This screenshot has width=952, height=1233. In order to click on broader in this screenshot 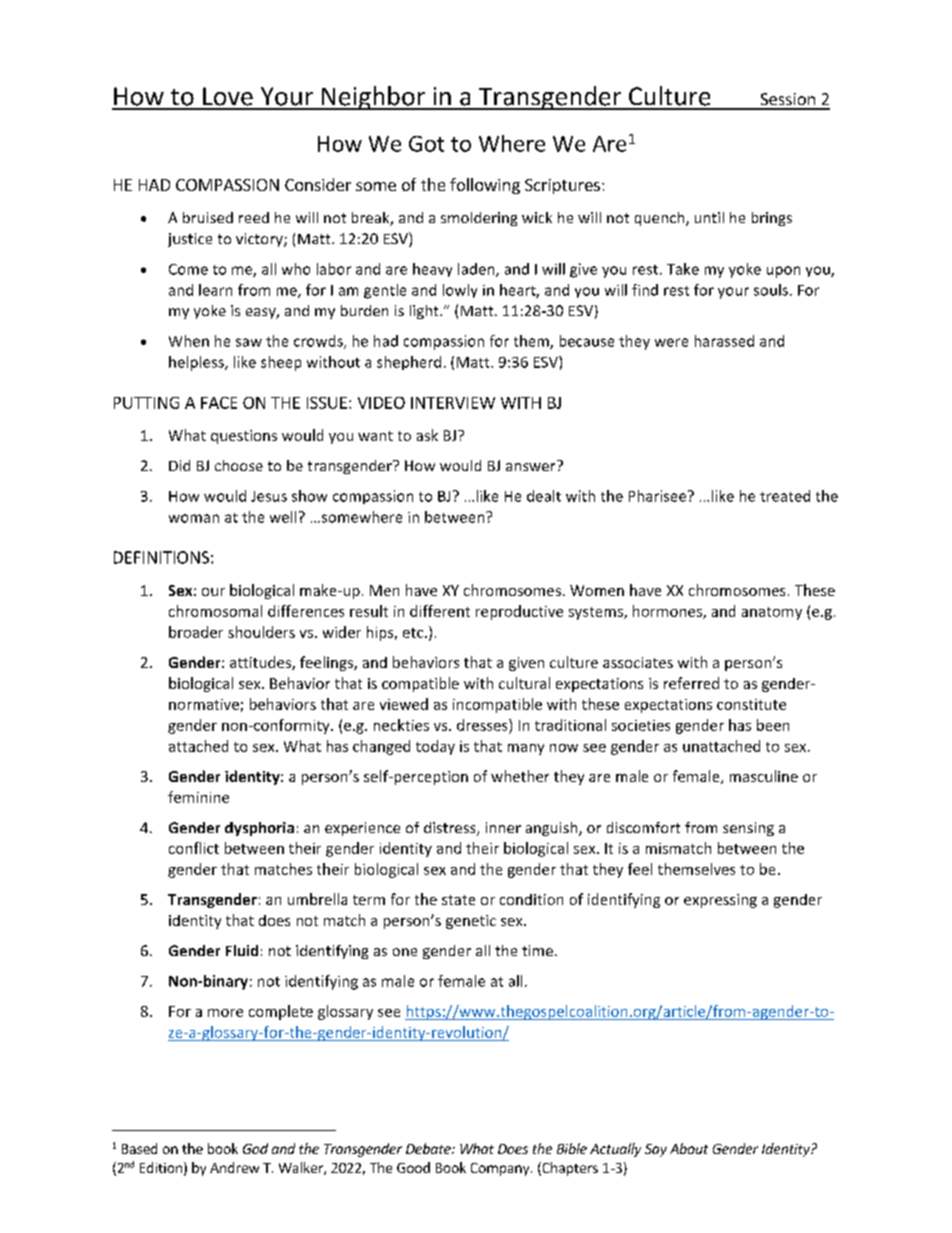, I will do `click(196, 632)`.
